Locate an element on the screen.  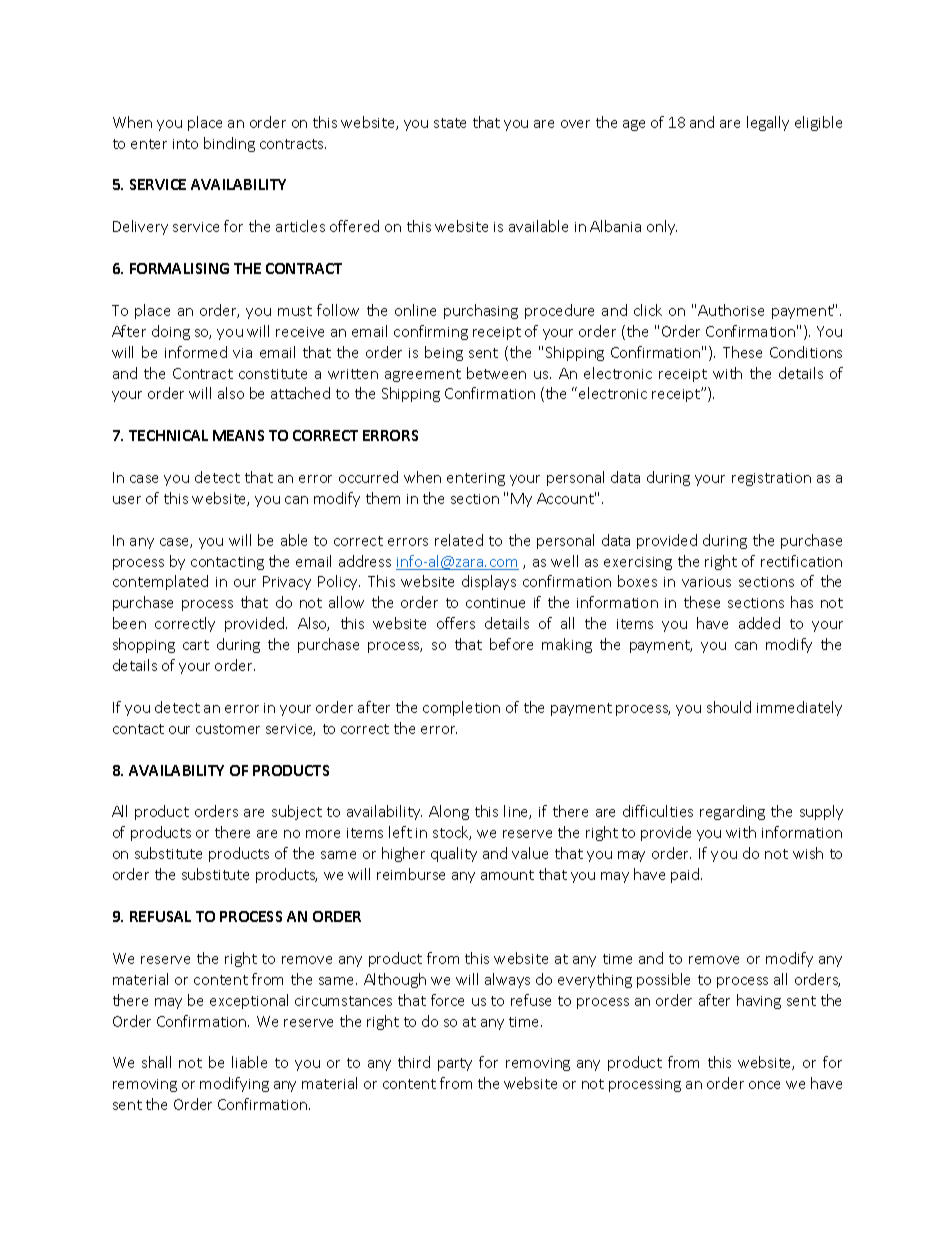
paid is located at coordinates (686, 875).
